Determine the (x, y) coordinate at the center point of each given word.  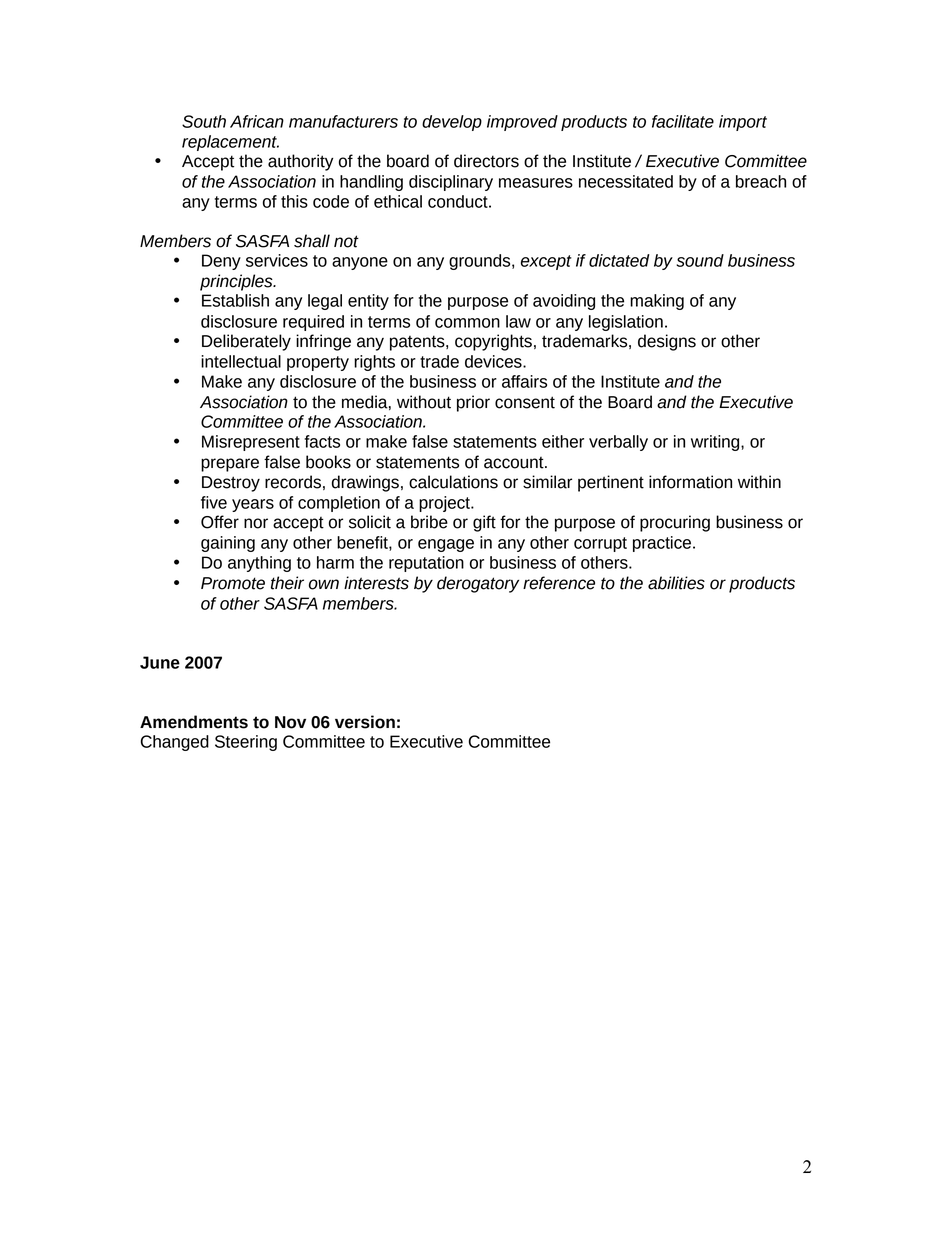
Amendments (194, 722)
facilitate (683, 121)
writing (716, 443)
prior (473, 403)
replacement (230, 143)
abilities (676, 583)
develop (452, 123)
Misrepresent (251, 443)
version (365, 722)
